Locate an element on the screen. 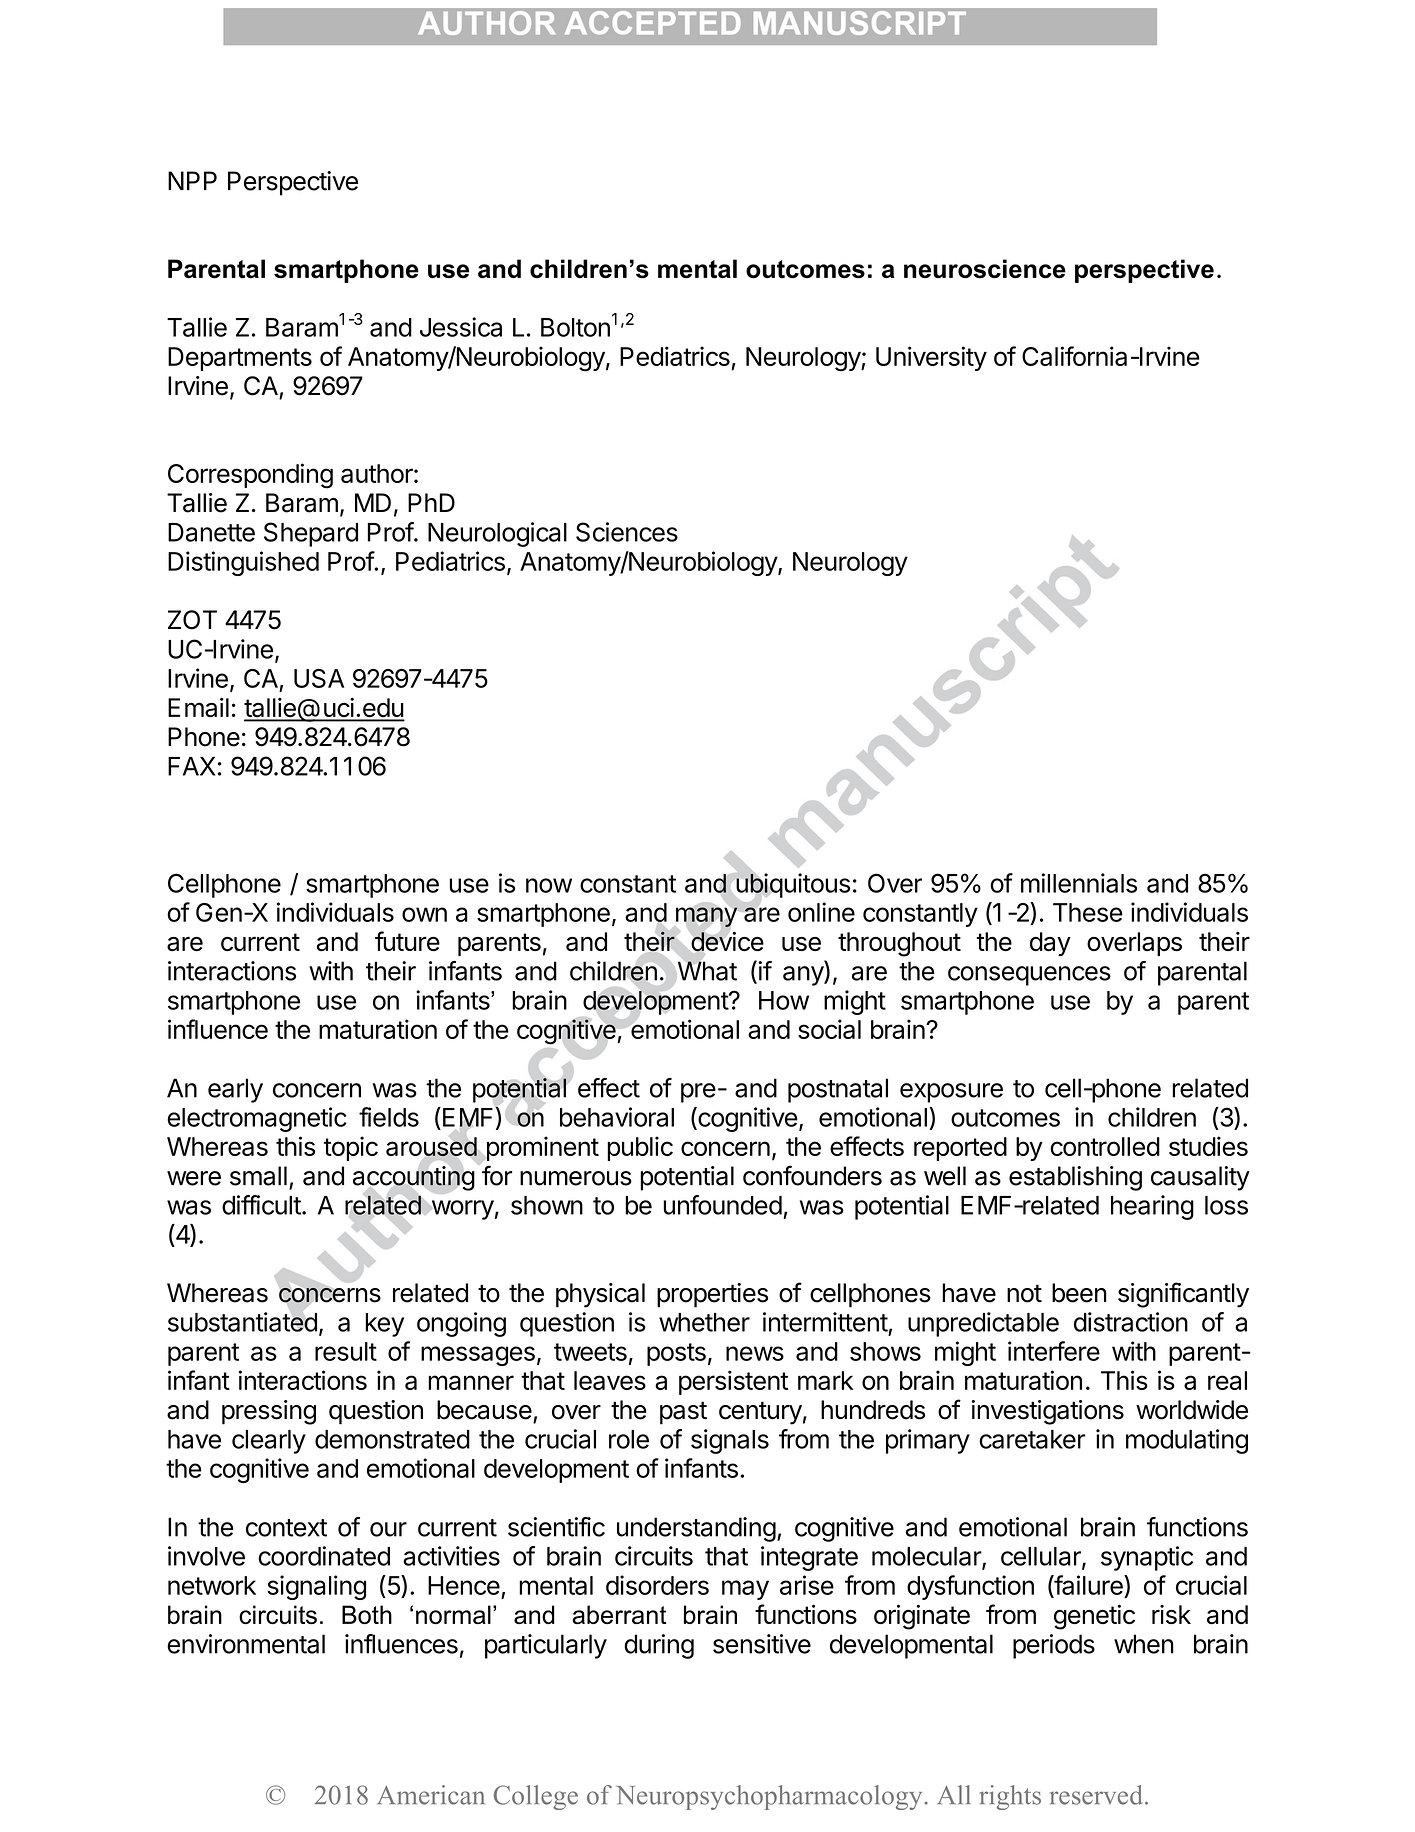 The height and width of the screenshot is (1832, 1415). Shepard is located at coordinates (311, 534).
